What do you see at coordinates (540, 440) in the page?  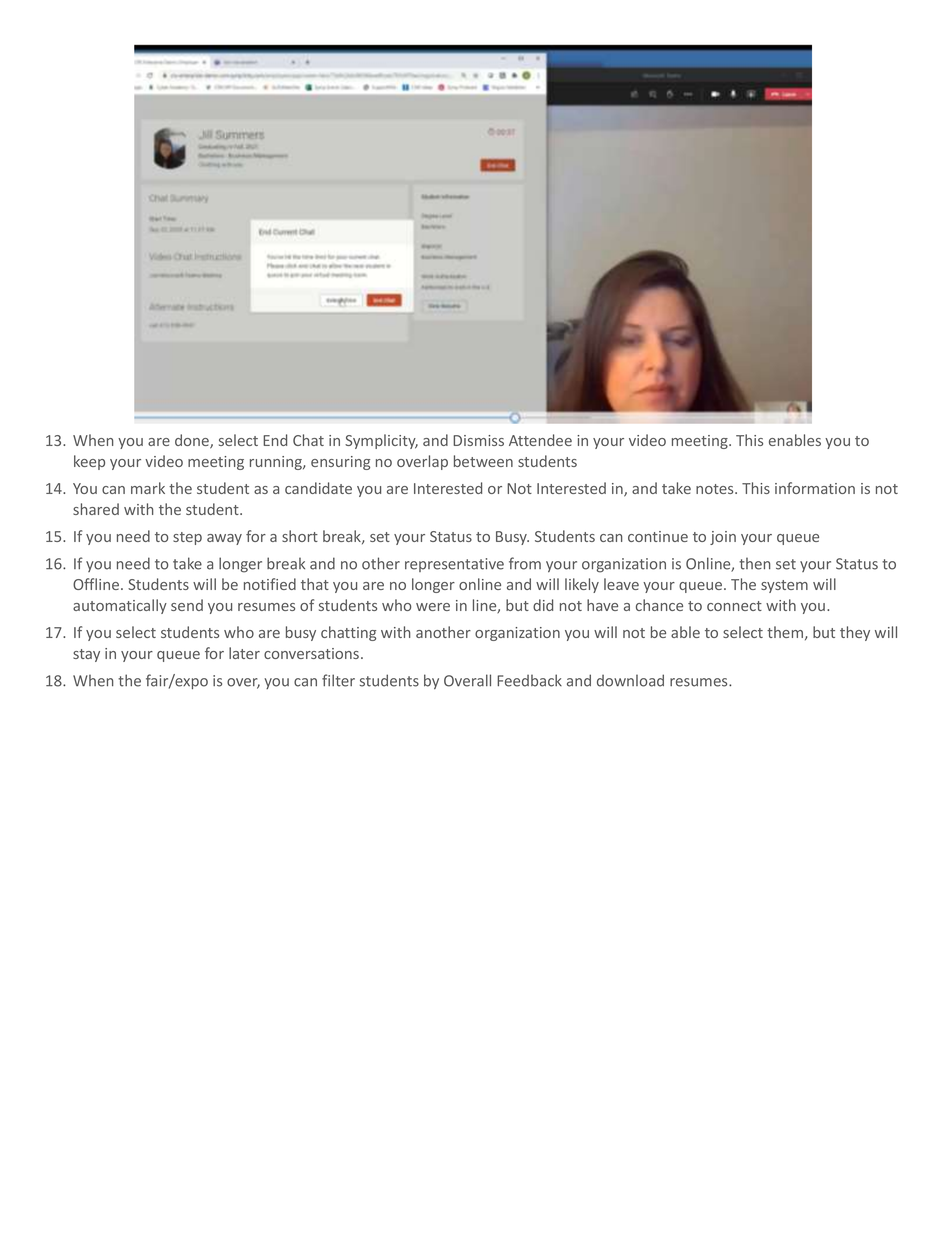 I see `Attendee` at bounding box center [540, 440].
